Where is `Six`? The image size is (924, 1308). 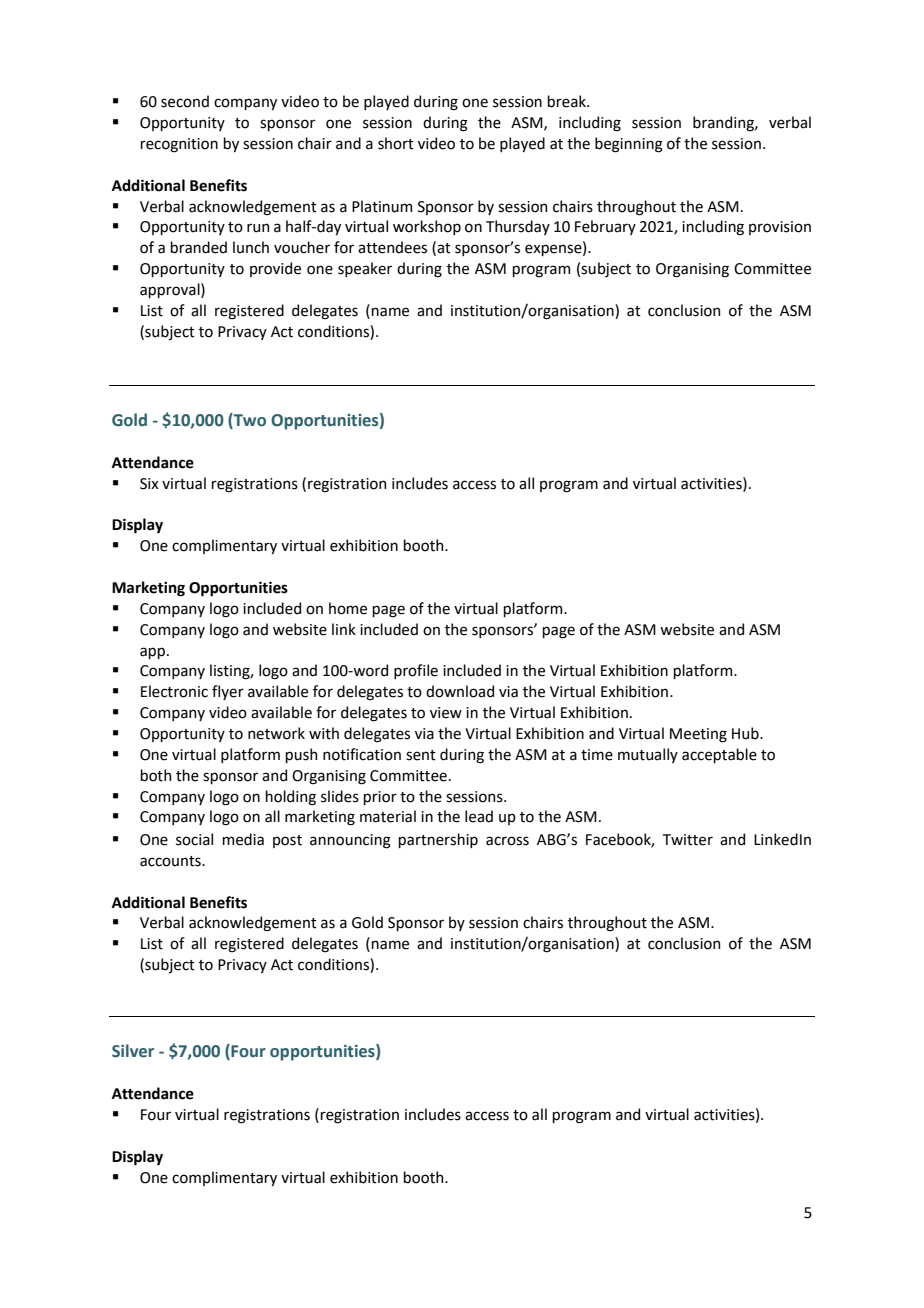 Six is located at coordinates (149, 484).
